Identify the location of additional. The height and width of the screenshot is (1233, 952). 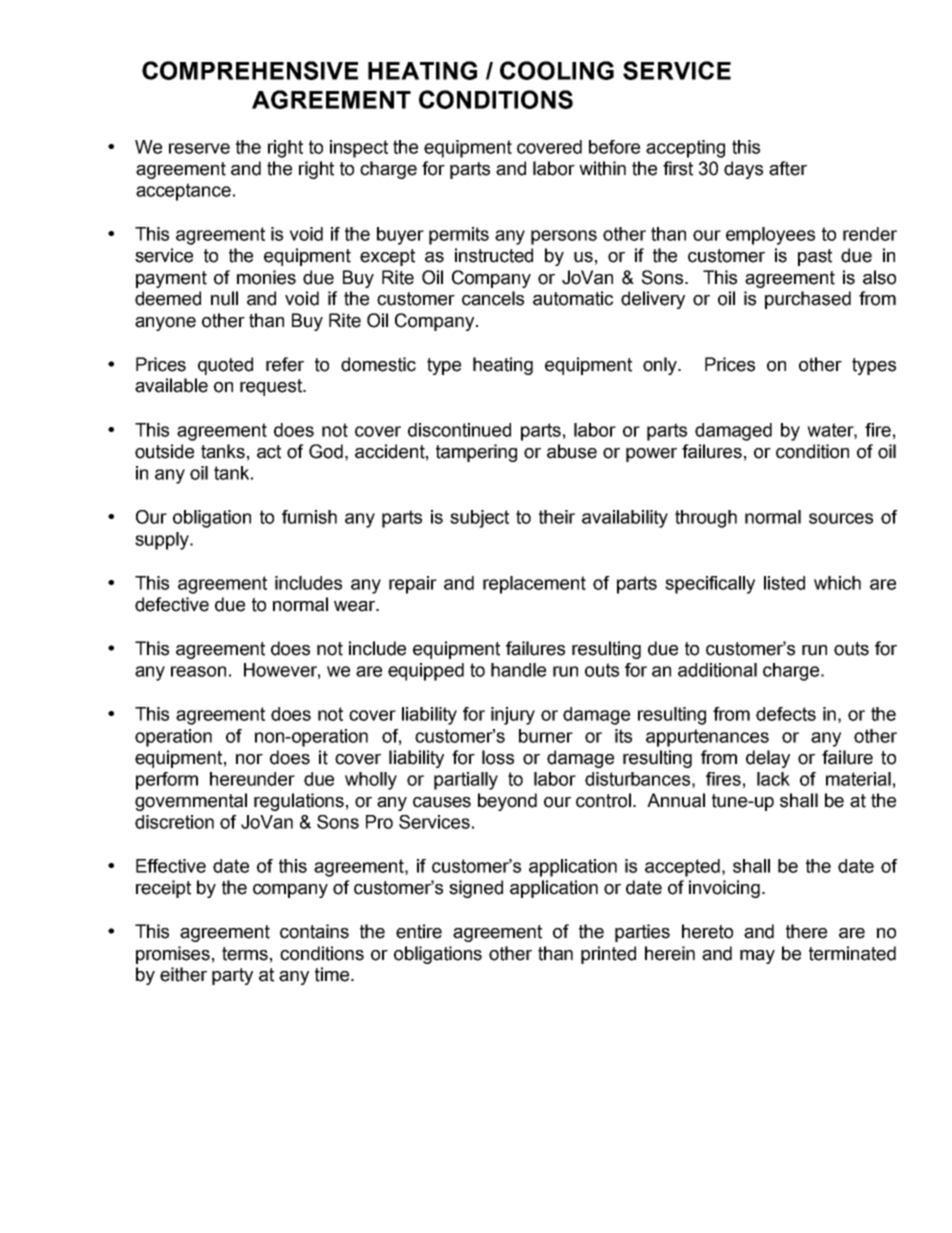
(717, 670).
